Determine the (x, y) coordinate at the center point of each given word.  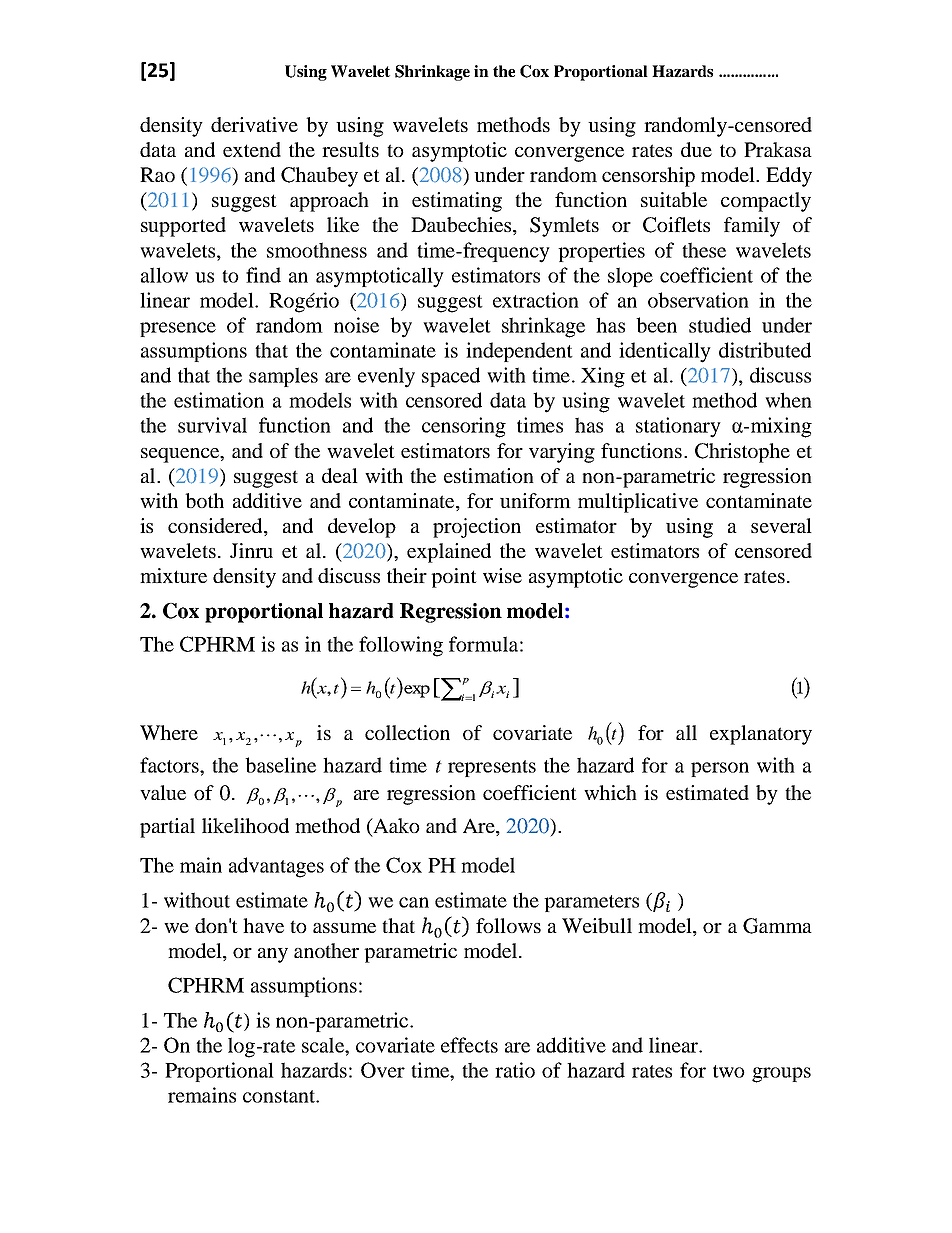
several (781, 525)
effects (469, 1045)
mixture (173, 575)
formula (483, 644)
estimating (457, 202)
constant (280, 1096)
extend (252, 149)
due (696, 149)
